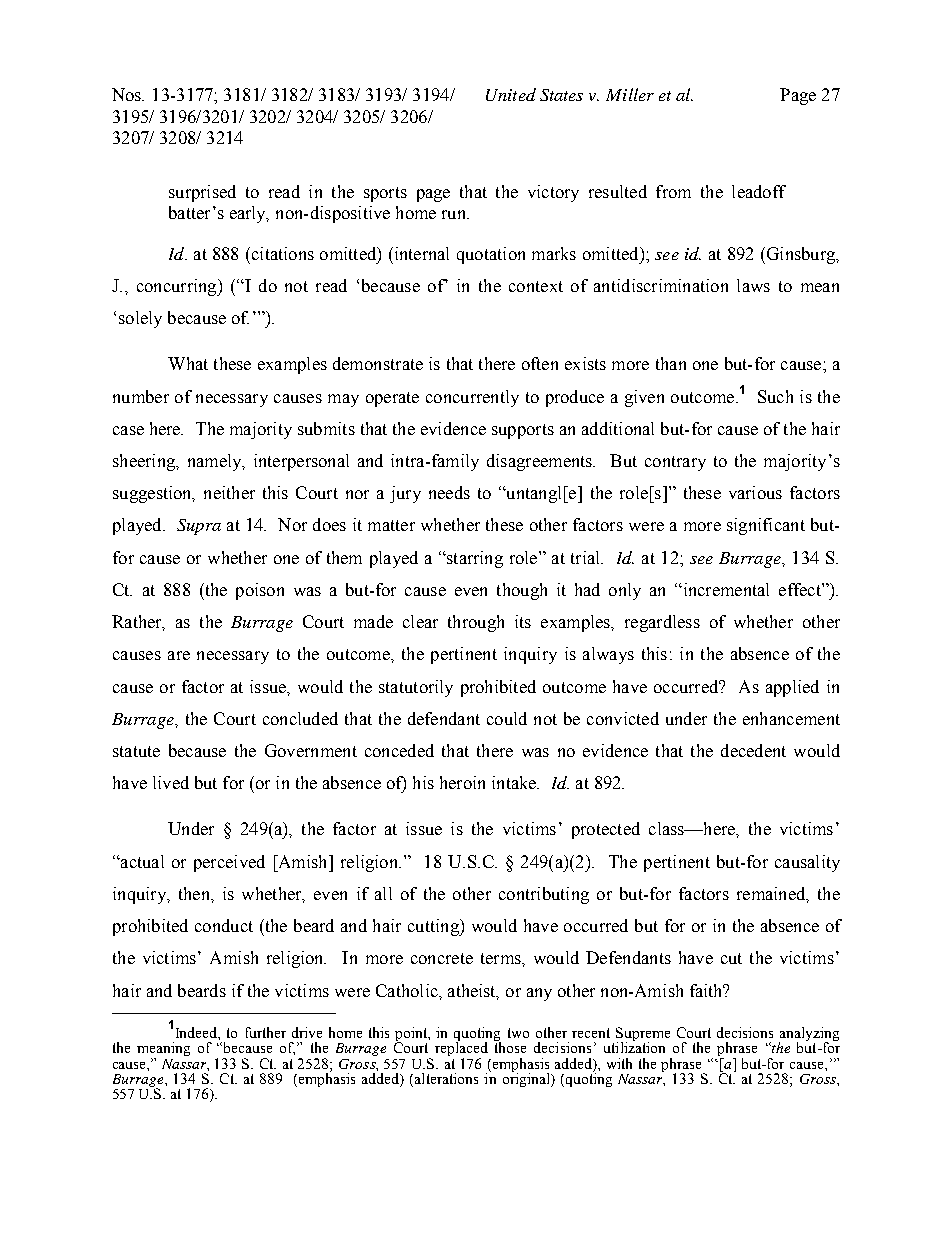  Describe the element at coordinates (507, 718) in the screenshot. I see `could` at that location.
